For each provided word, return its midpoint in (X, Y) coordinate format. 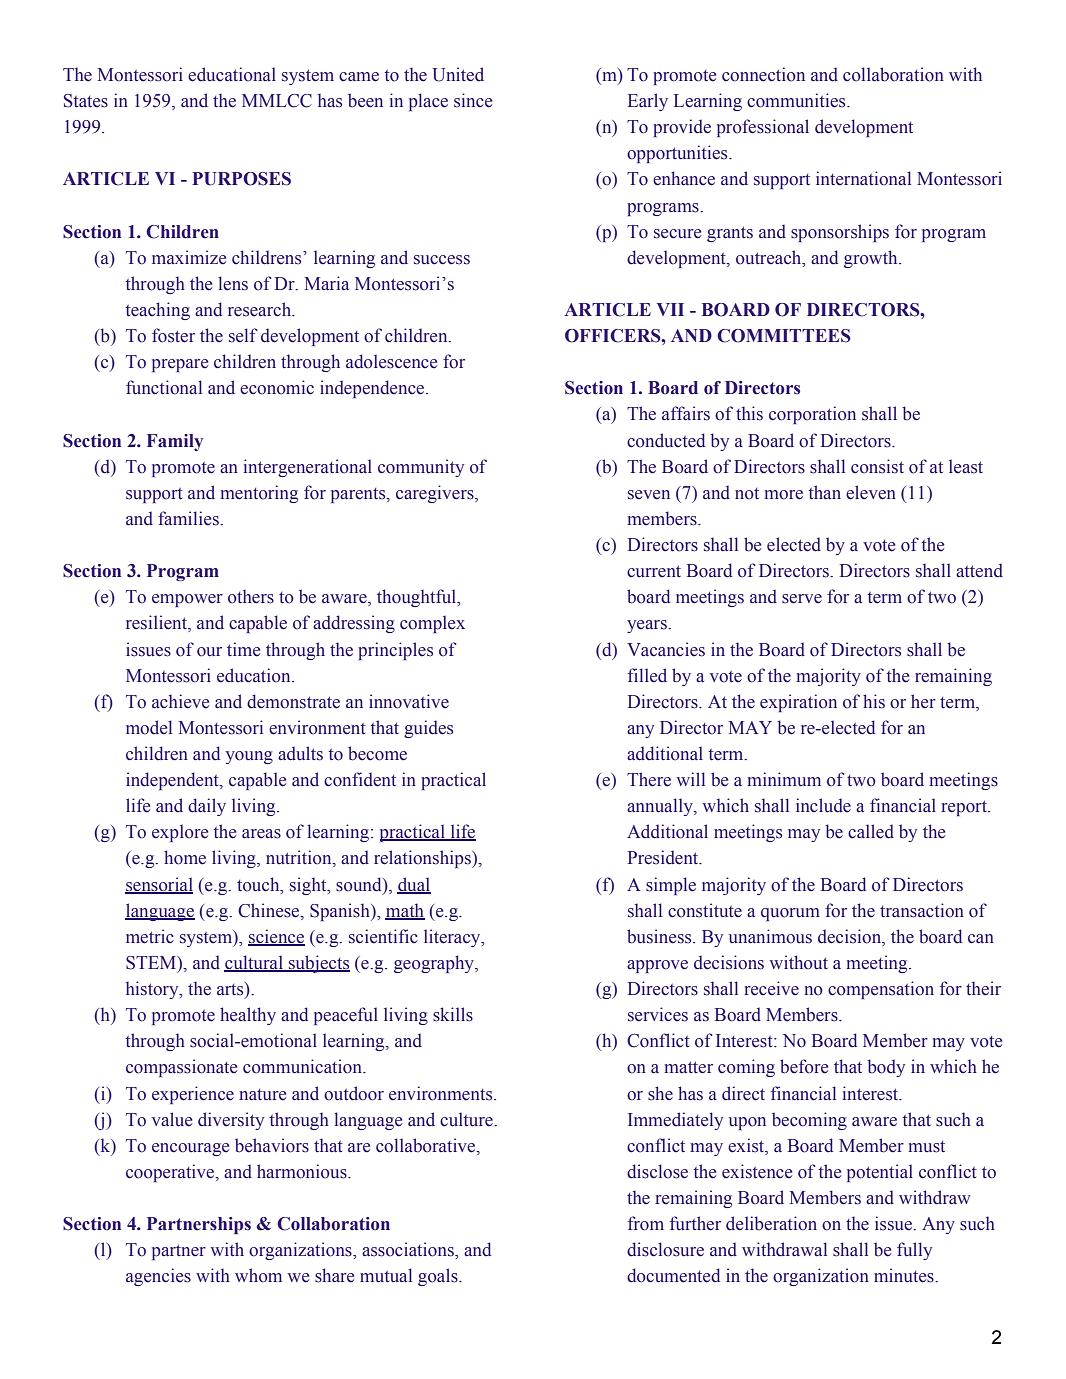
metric (150, 936)
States (86, 101)
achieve (180, 701)
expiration (798, 703)
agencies (158, 1277)
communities (797, 100)
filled (647, 675)
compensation (881, 990)
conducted (666, 440)
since (473, 100)
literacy (453, 938)
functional (164, 387)
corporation (812, 415)
